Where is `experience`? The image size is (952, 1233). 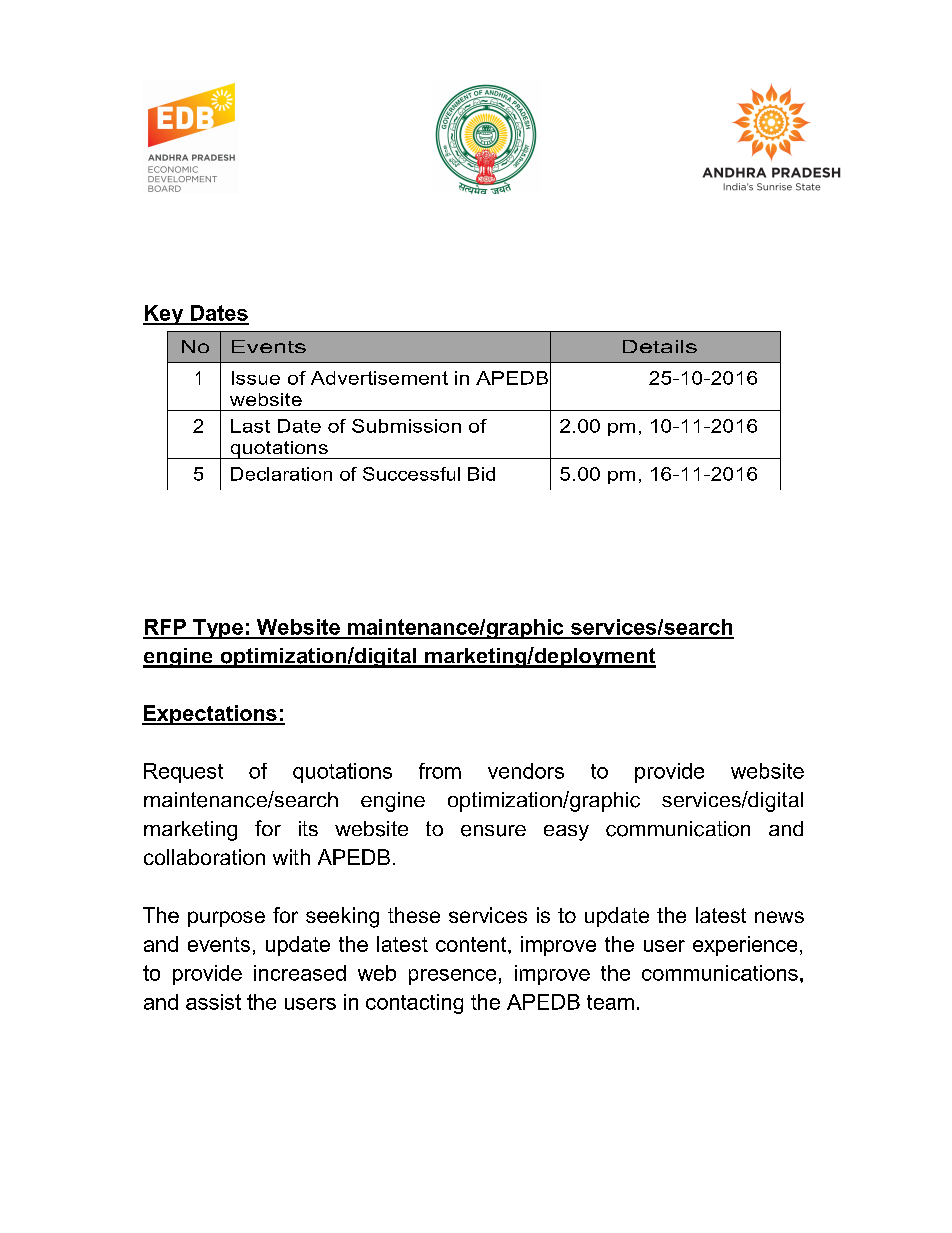 experience is located at coordinates (745, 946).
